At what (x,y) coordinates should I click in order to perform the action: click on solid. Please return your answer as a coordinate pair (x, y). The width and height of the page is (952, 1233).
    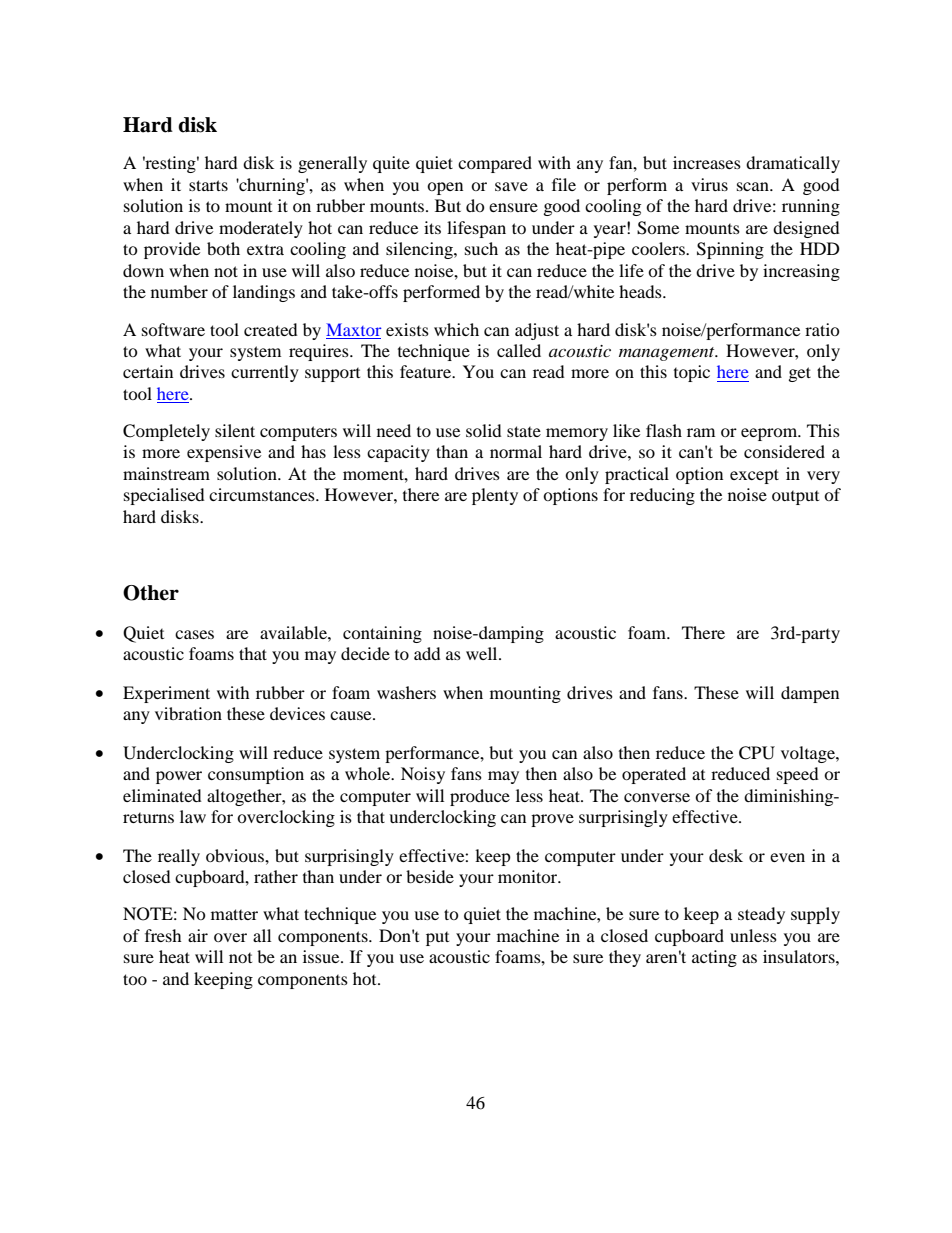
    Looking at the image, I should click on (484, 430).
